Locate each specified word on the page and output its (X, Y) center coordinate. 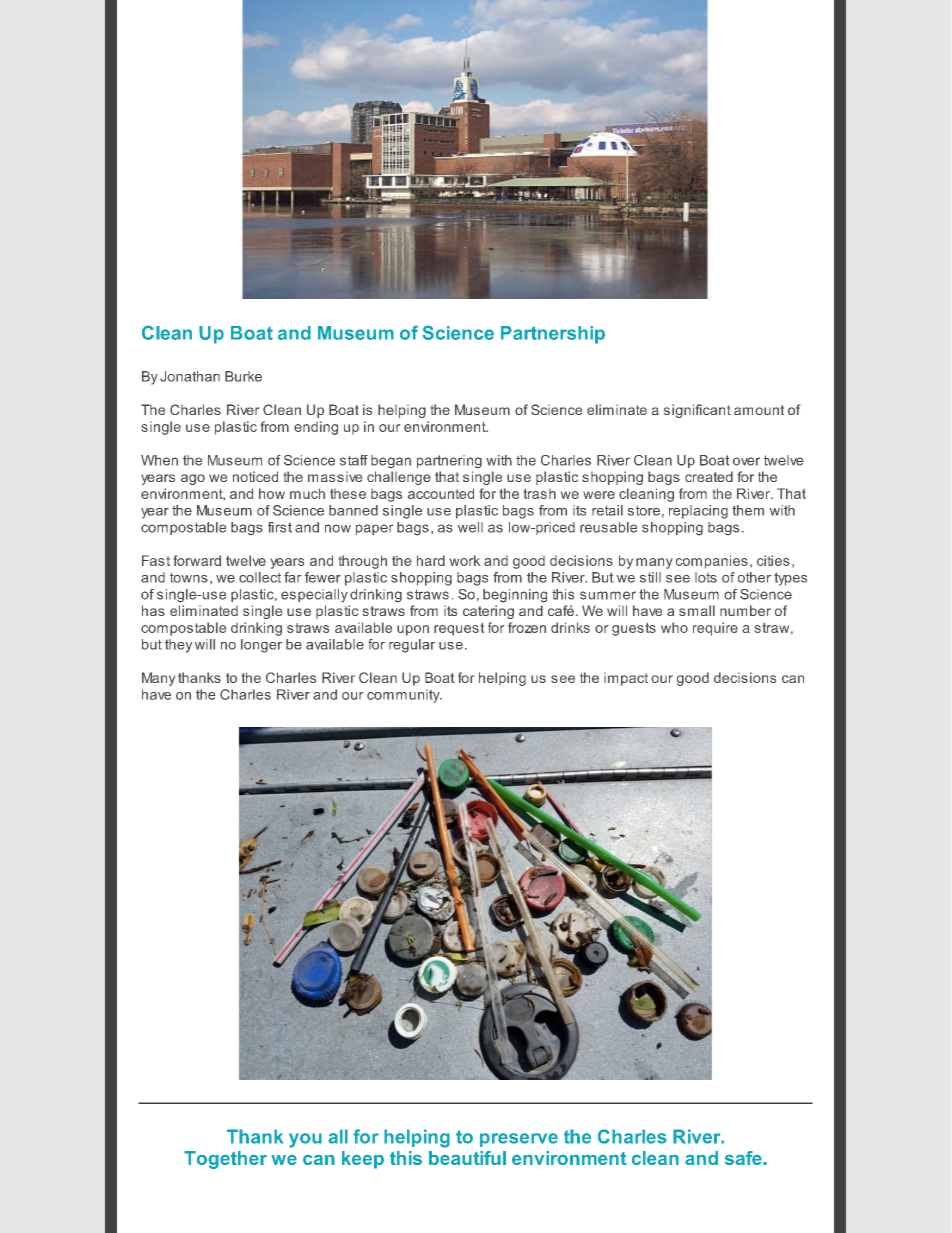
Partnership (553, 335)
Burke (243, 376)
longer (261, 646)
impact (626, 679)
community (404, 696)
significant (697, 411)
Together (225, 1160)
